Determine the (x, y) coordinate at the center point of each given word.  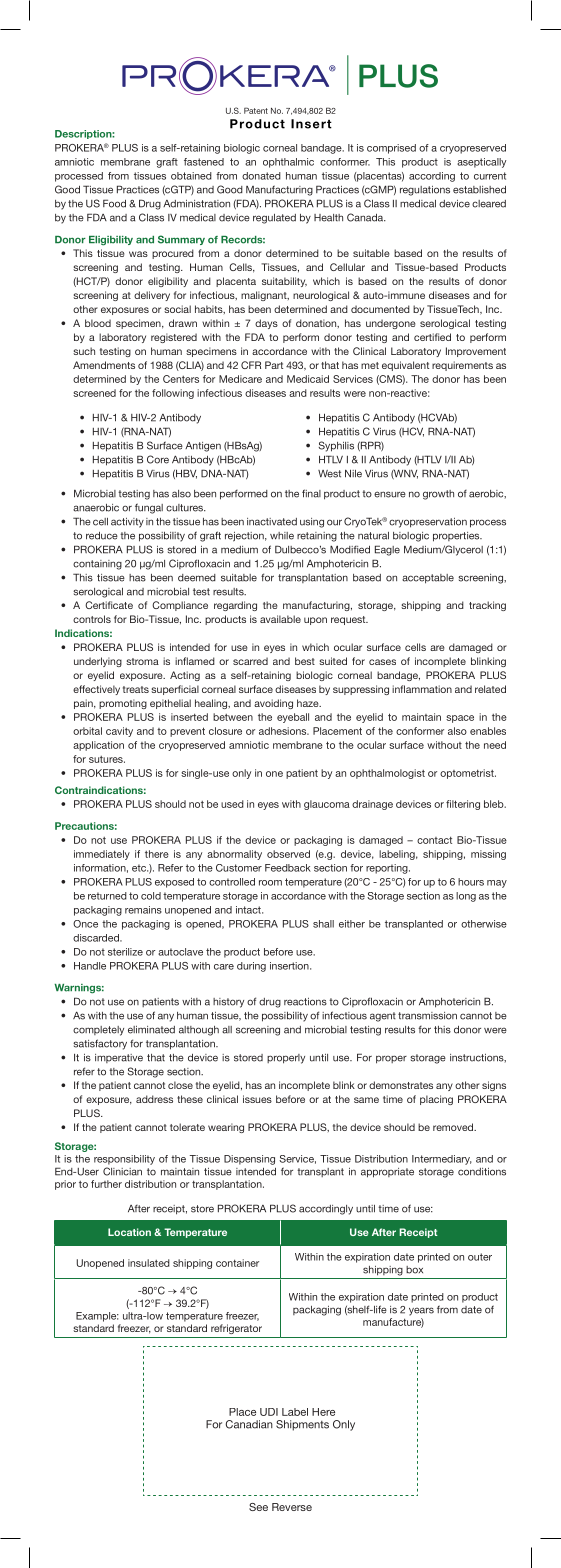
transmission (427, 1016)
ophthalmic (288, 163)
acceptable (428, 579)
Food (114, 203)
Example (97, 1317)
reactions (305, 1002)
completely (98, 1031)
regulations (425, 191)
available (280, 619)
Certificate (109, 605)
